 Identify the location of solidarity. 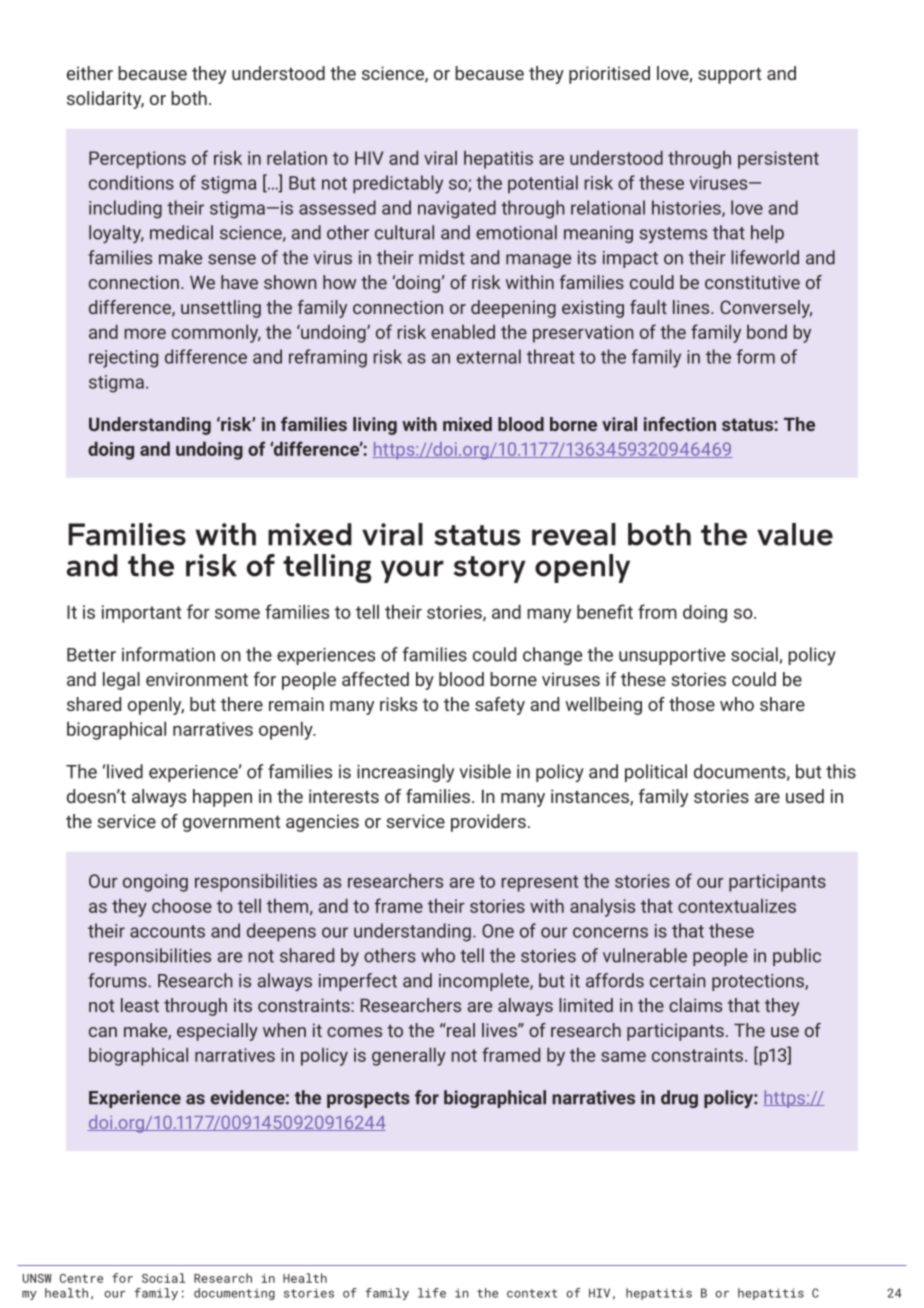
(105, 100).
